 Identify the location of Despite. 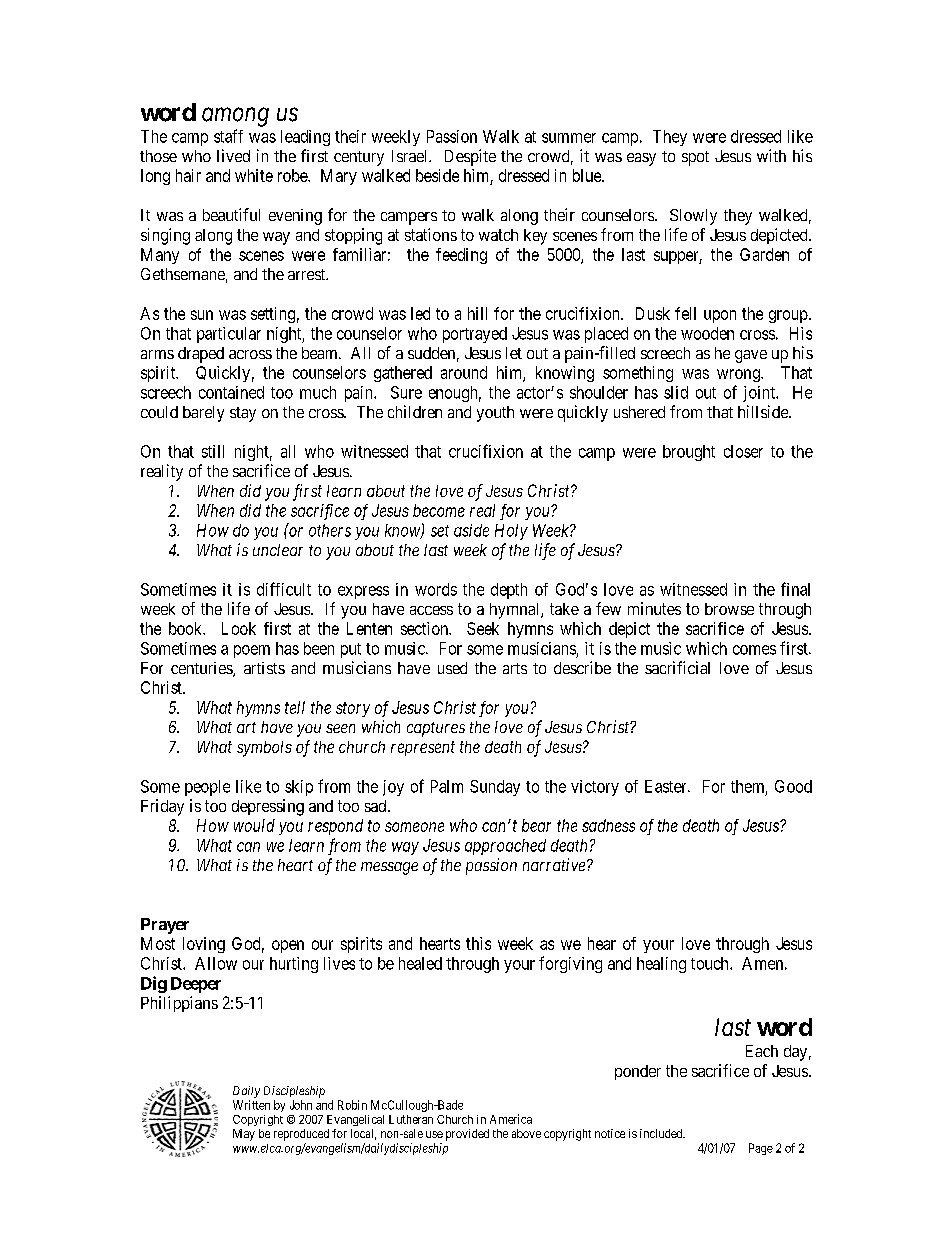
(470, 157).
